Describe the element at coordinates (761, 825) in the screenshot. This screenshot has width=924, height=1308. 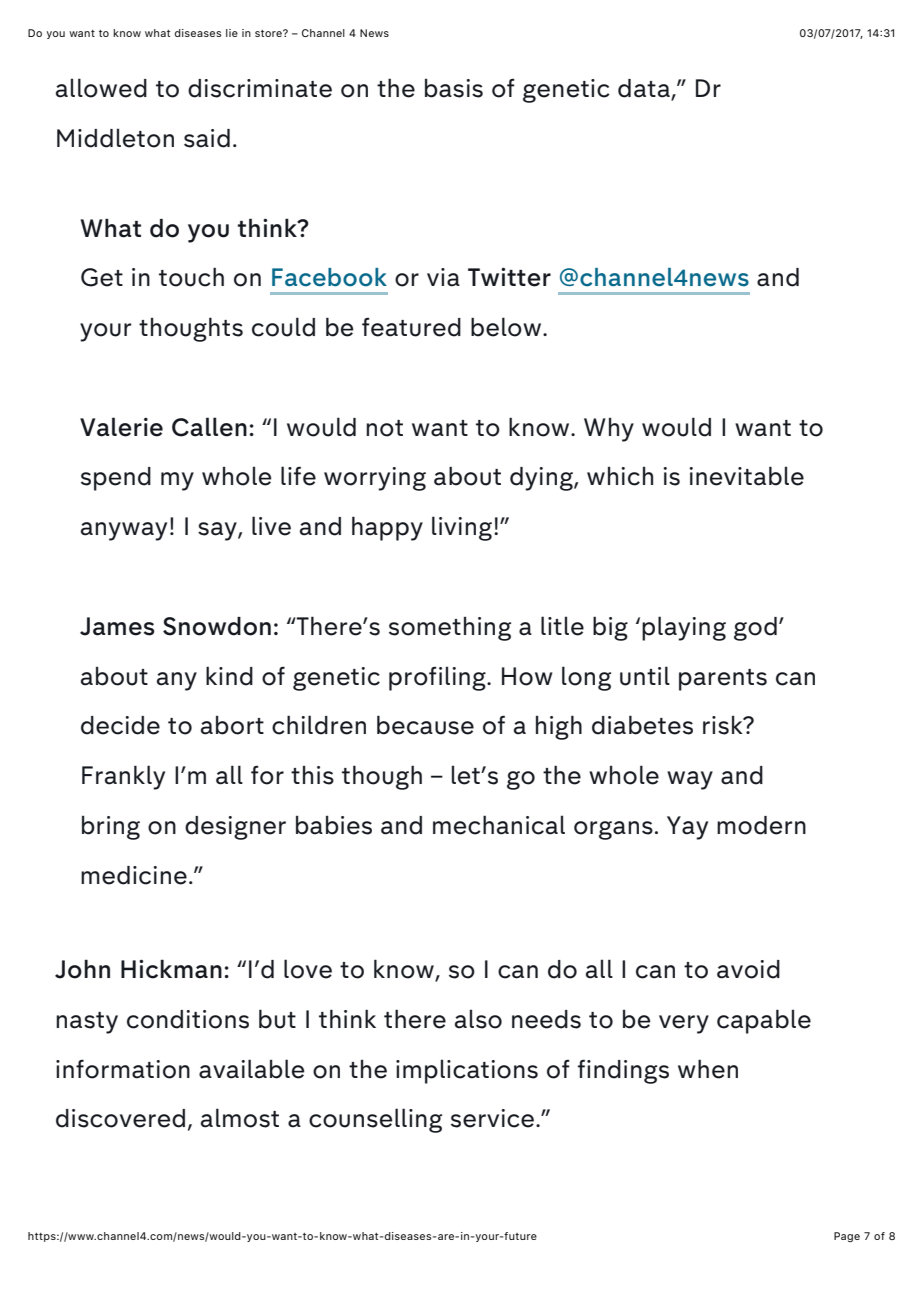
I see `modern` at that location.
